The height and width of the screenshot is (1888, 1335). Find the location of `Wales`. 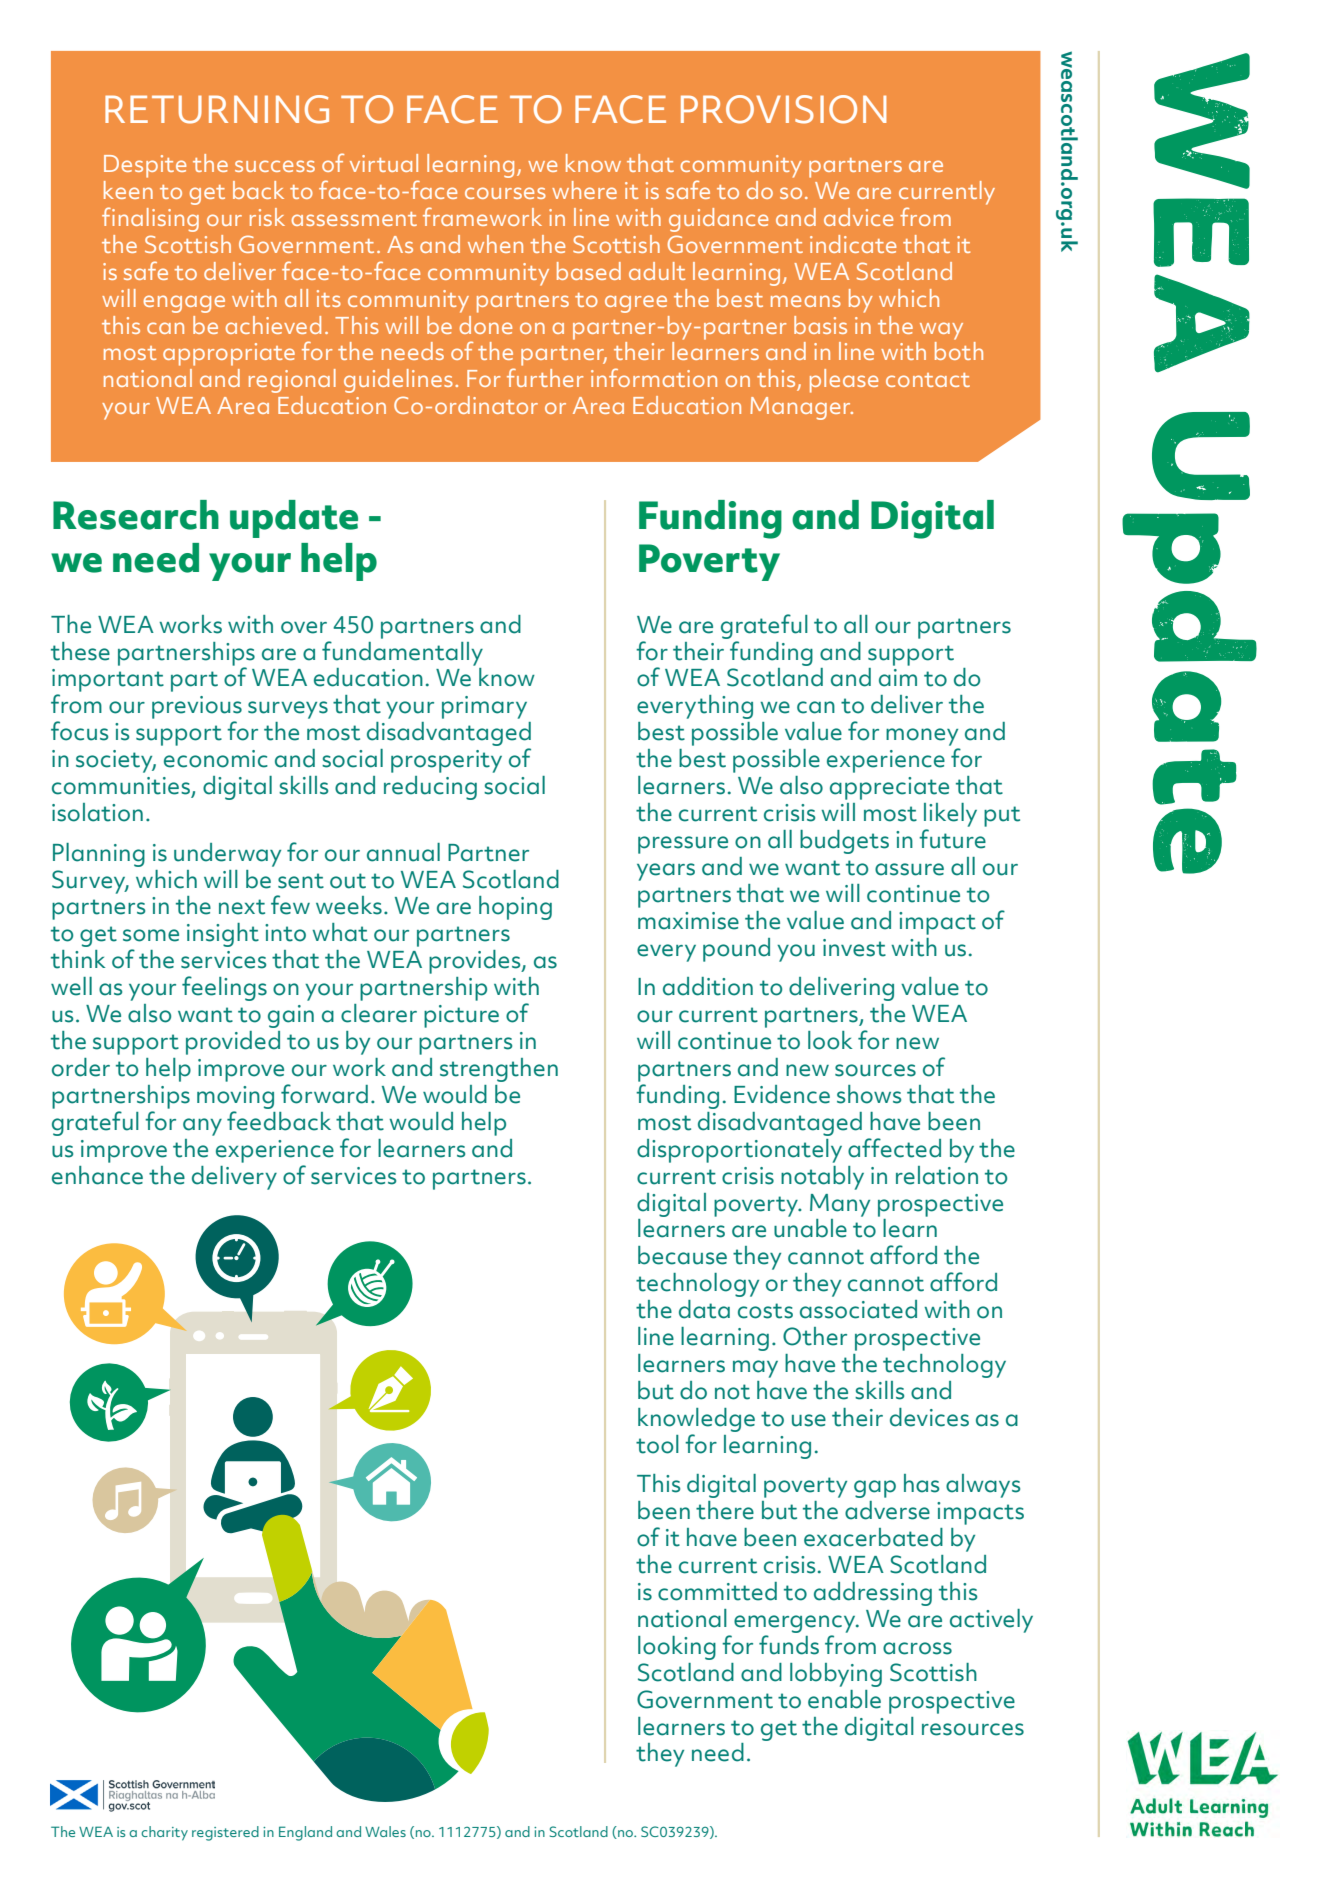

Wales is located at coordinates (385, 1831).
